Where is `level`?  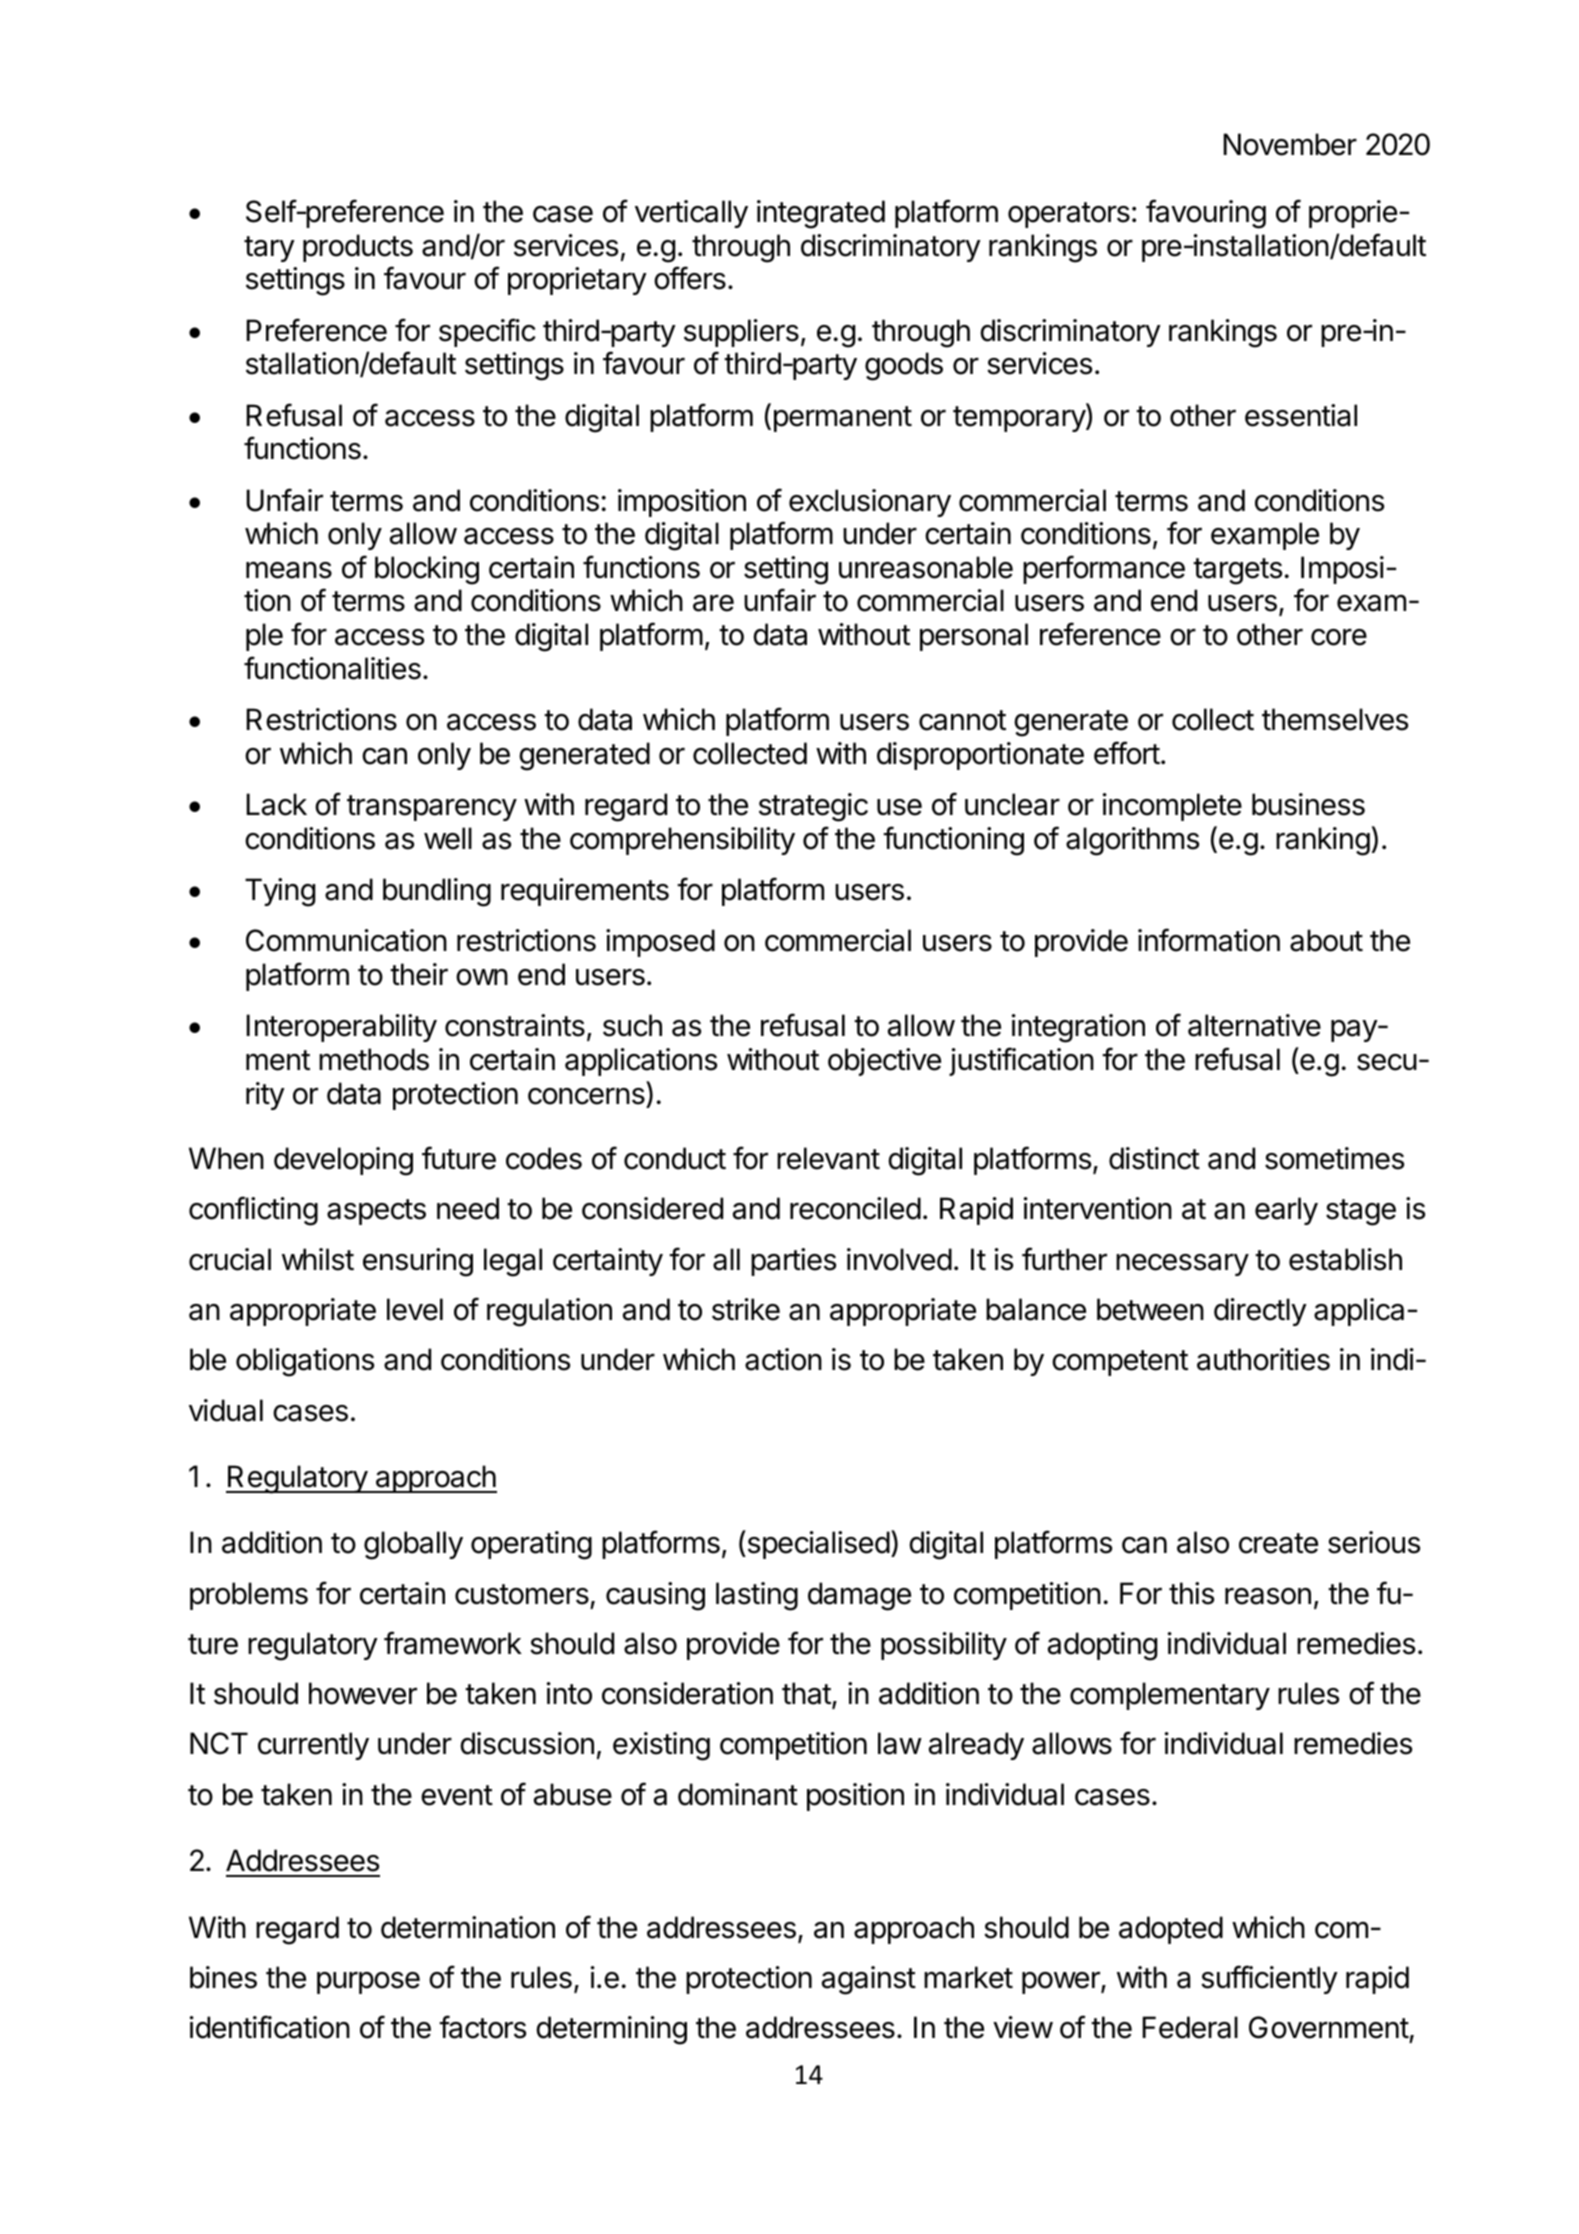
level is located at coordinates (415, 1309).
